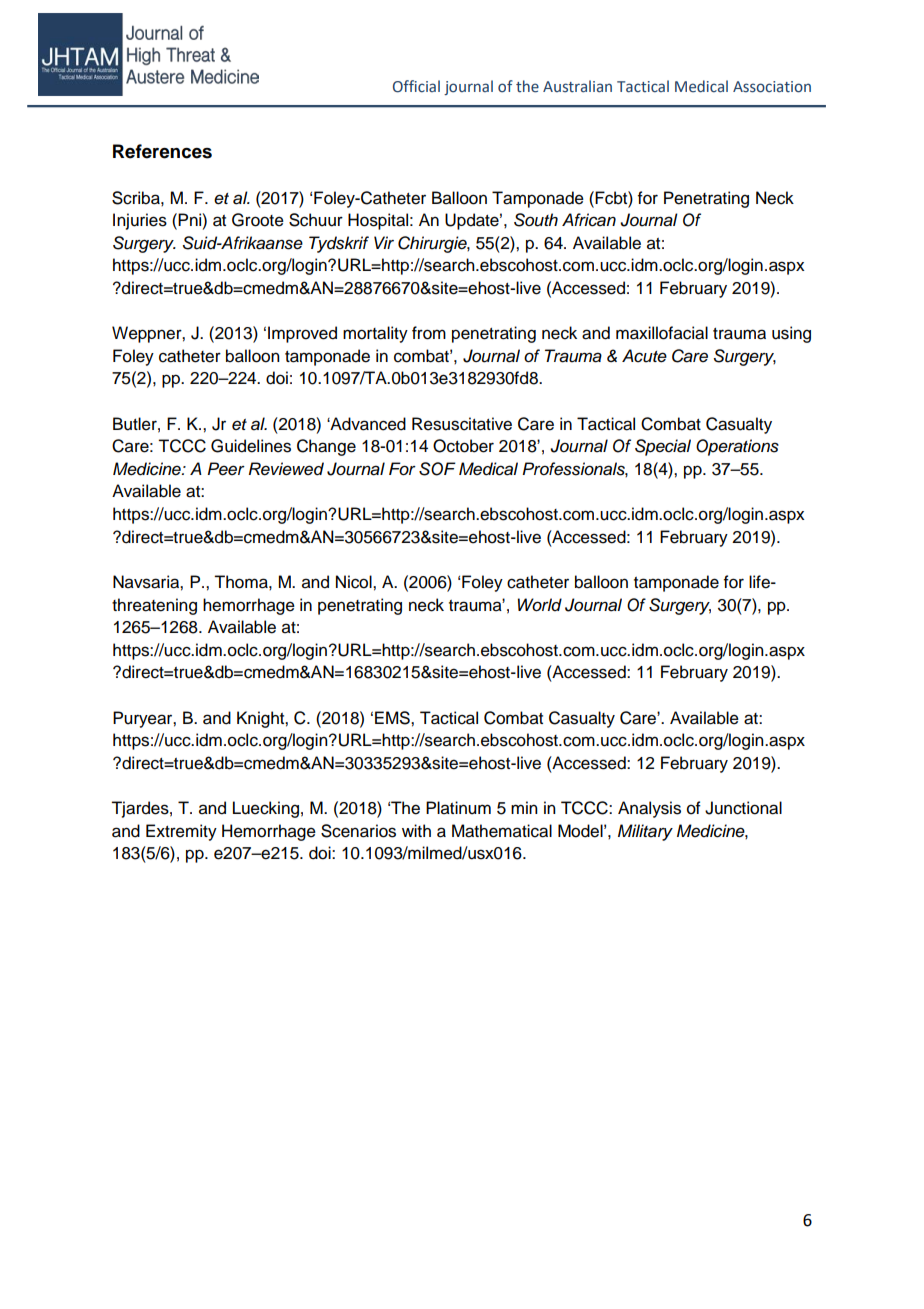  What do you see at coordinates (416, 86) in the screenshot?
I see `Official` at bounding box center [416, 86].
